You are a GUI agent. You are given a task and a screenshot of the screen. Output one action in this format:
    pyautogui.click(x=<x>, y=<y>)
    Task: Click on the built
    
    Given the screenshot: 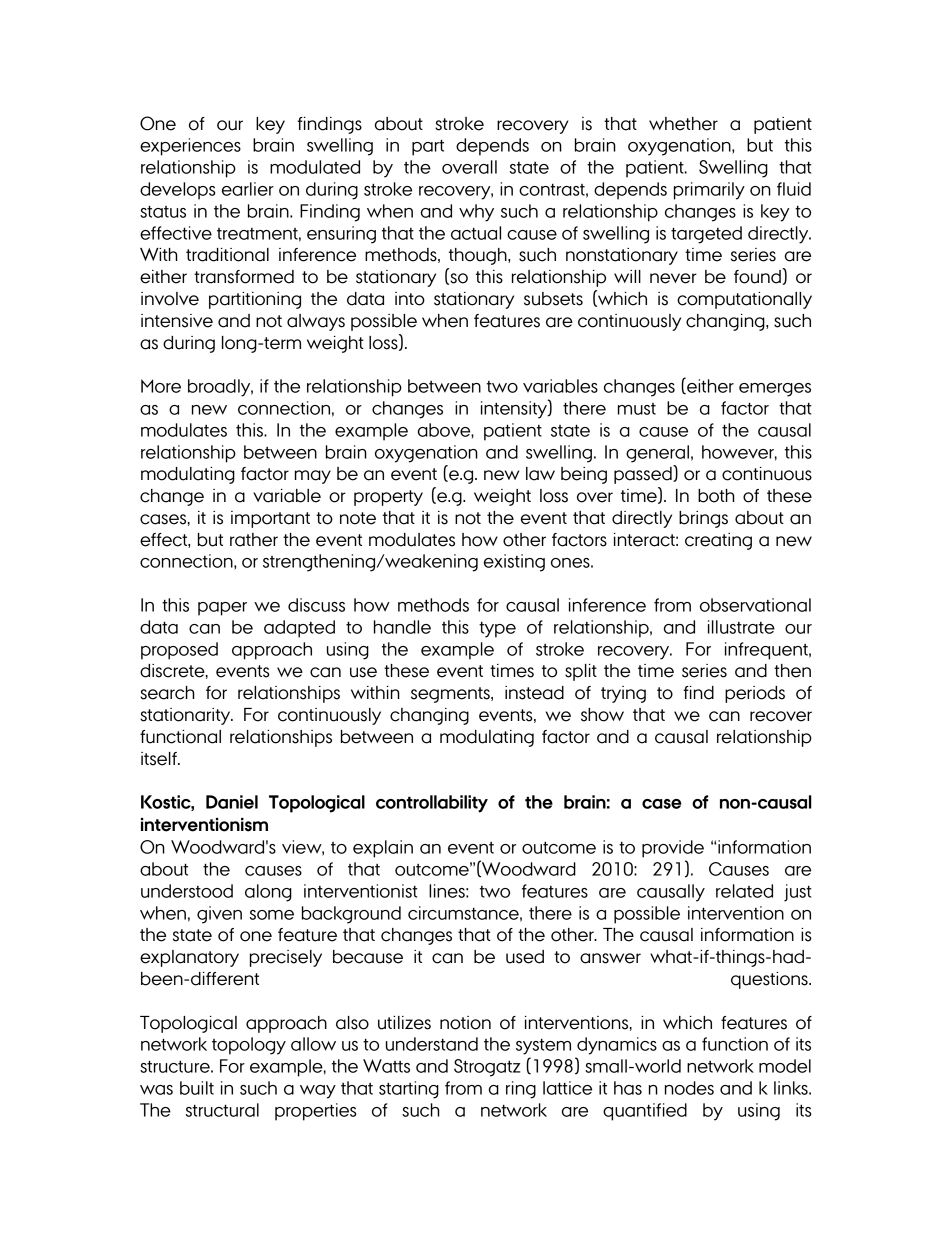 What is the action you would take?
    pyautogui.click(x=197, y=1088)
